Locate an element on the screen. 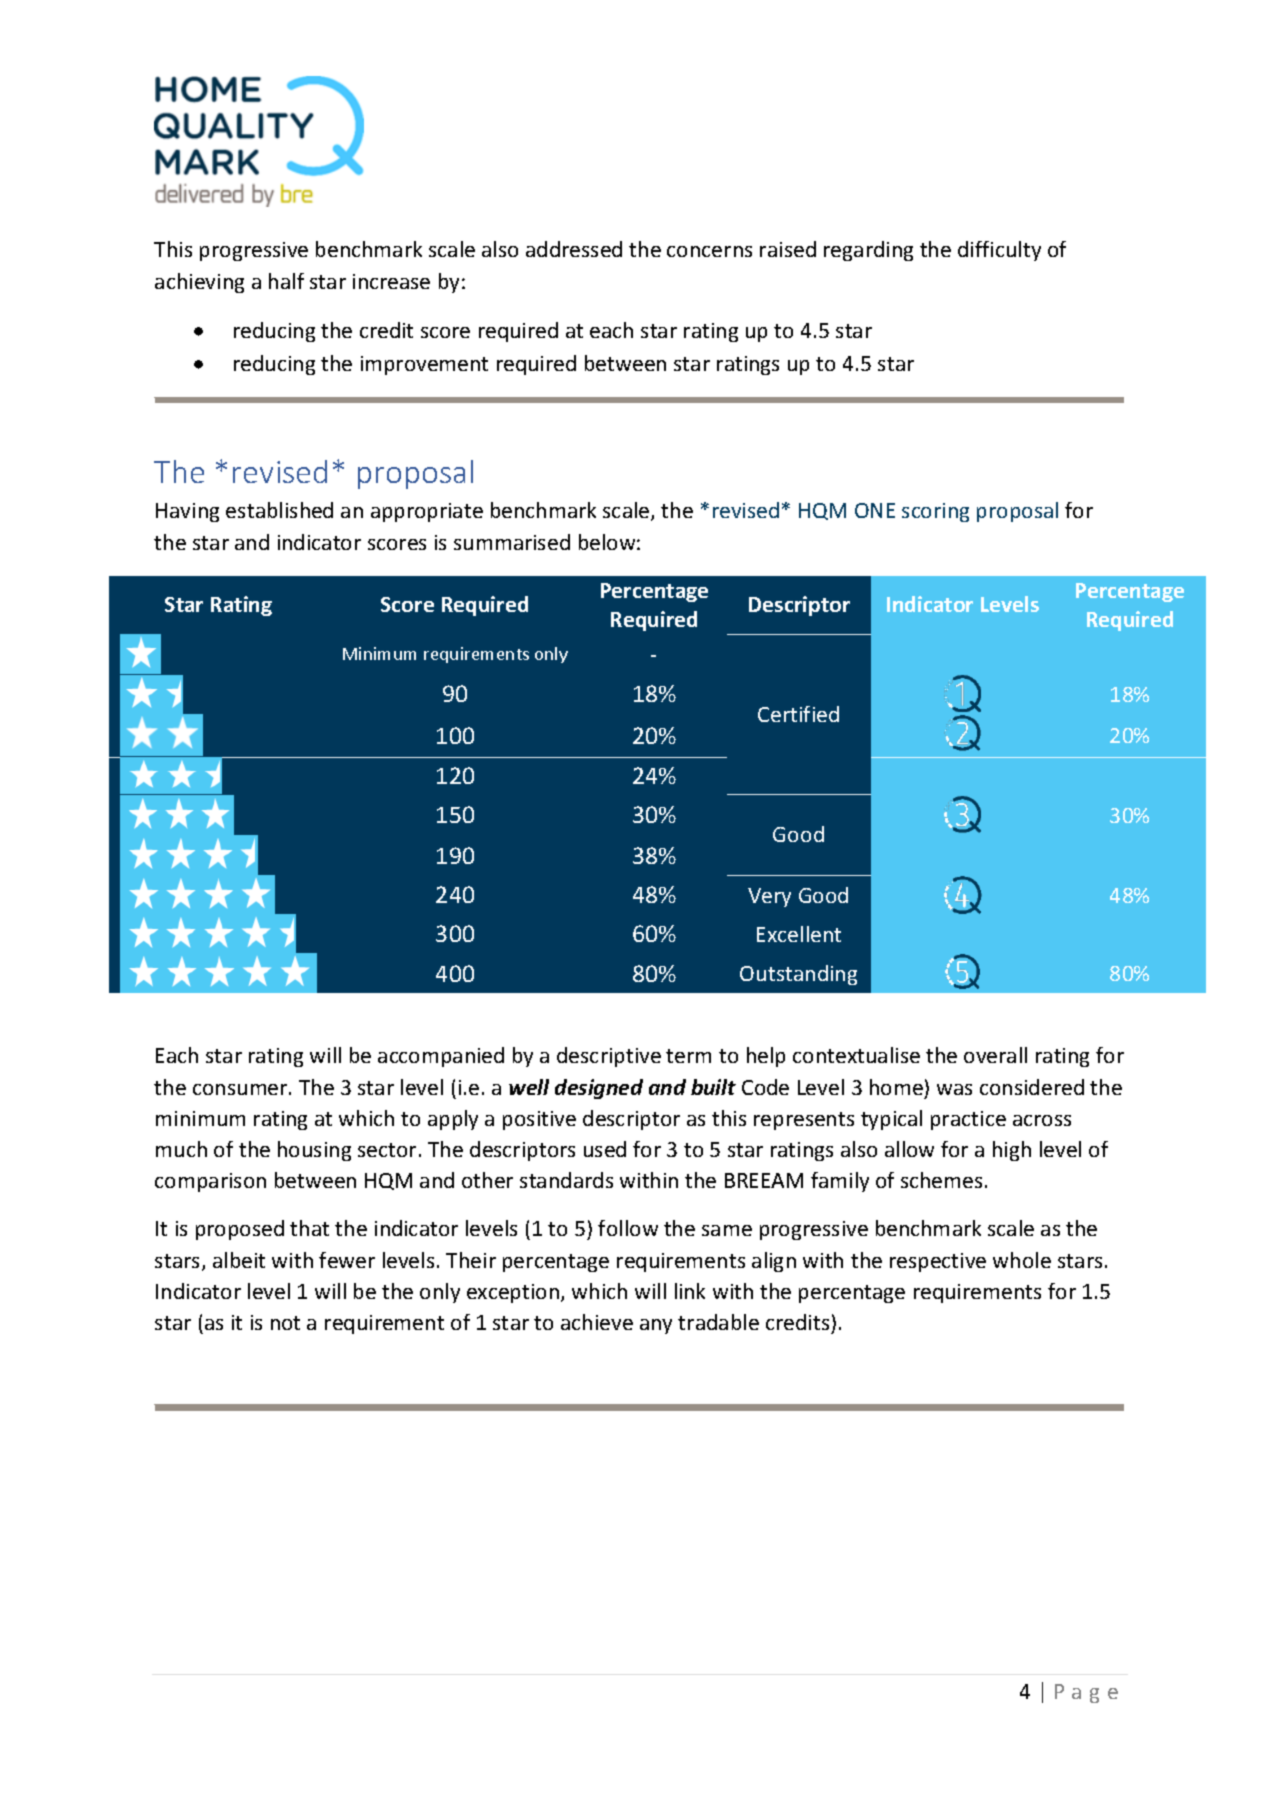 The width and height of the screenshot is (1280, 1811). scoring is located at coordinates (935, 512).
